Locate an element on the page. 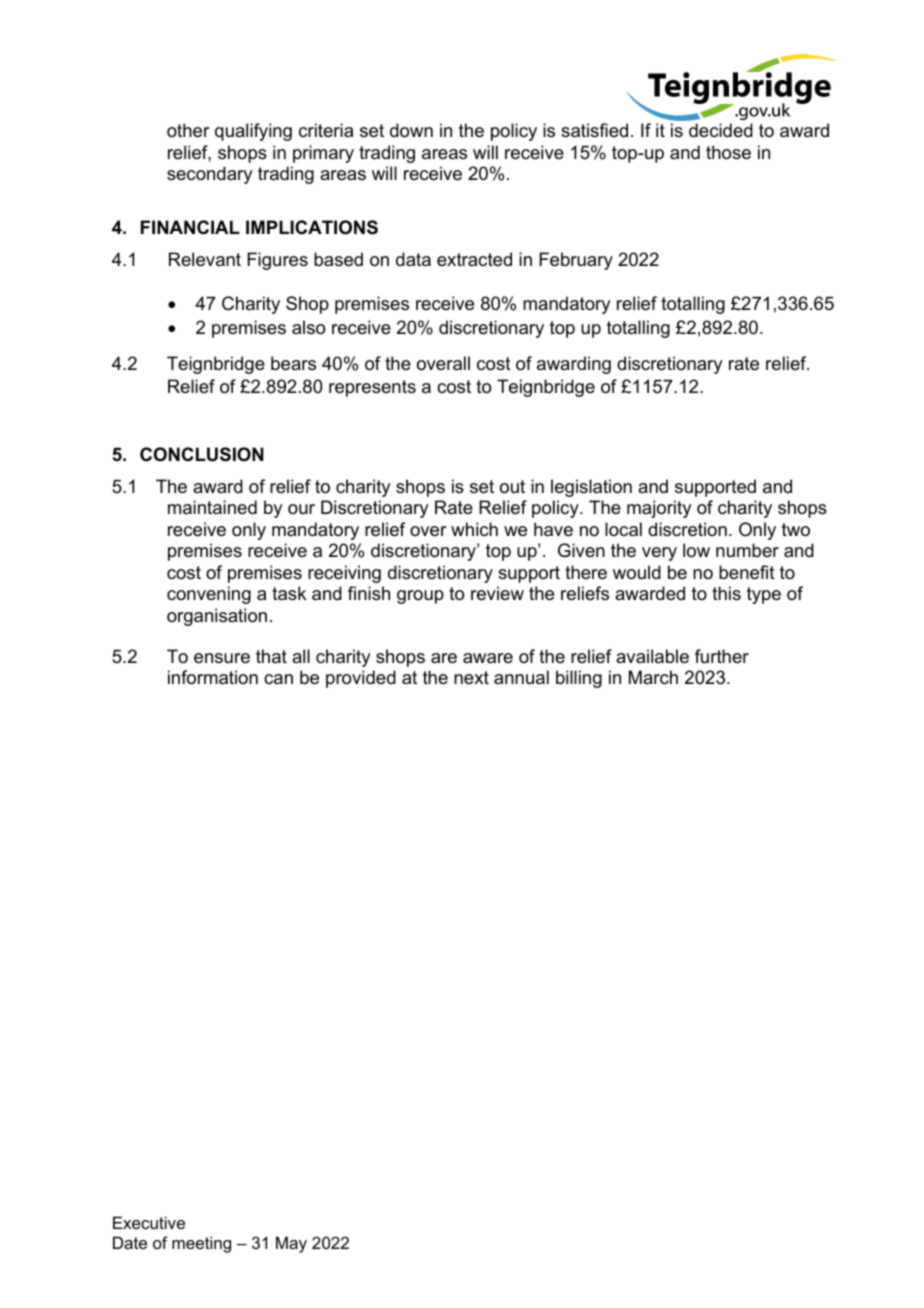 The width and height of the page is (924, 1308). May is located at coordinates (291, 1244).
